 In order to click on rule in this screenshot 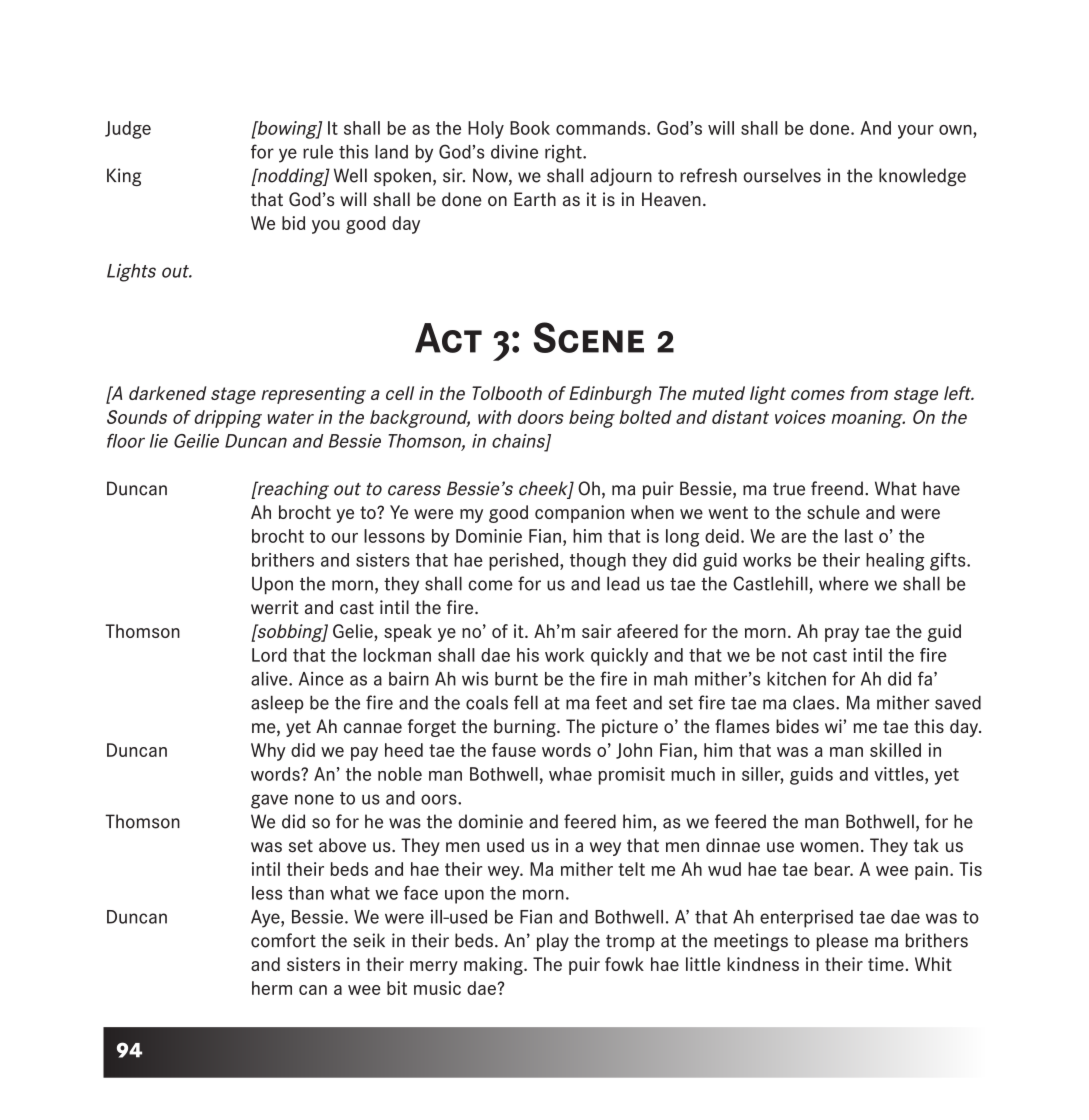, I will do `click(318, 152)`.
